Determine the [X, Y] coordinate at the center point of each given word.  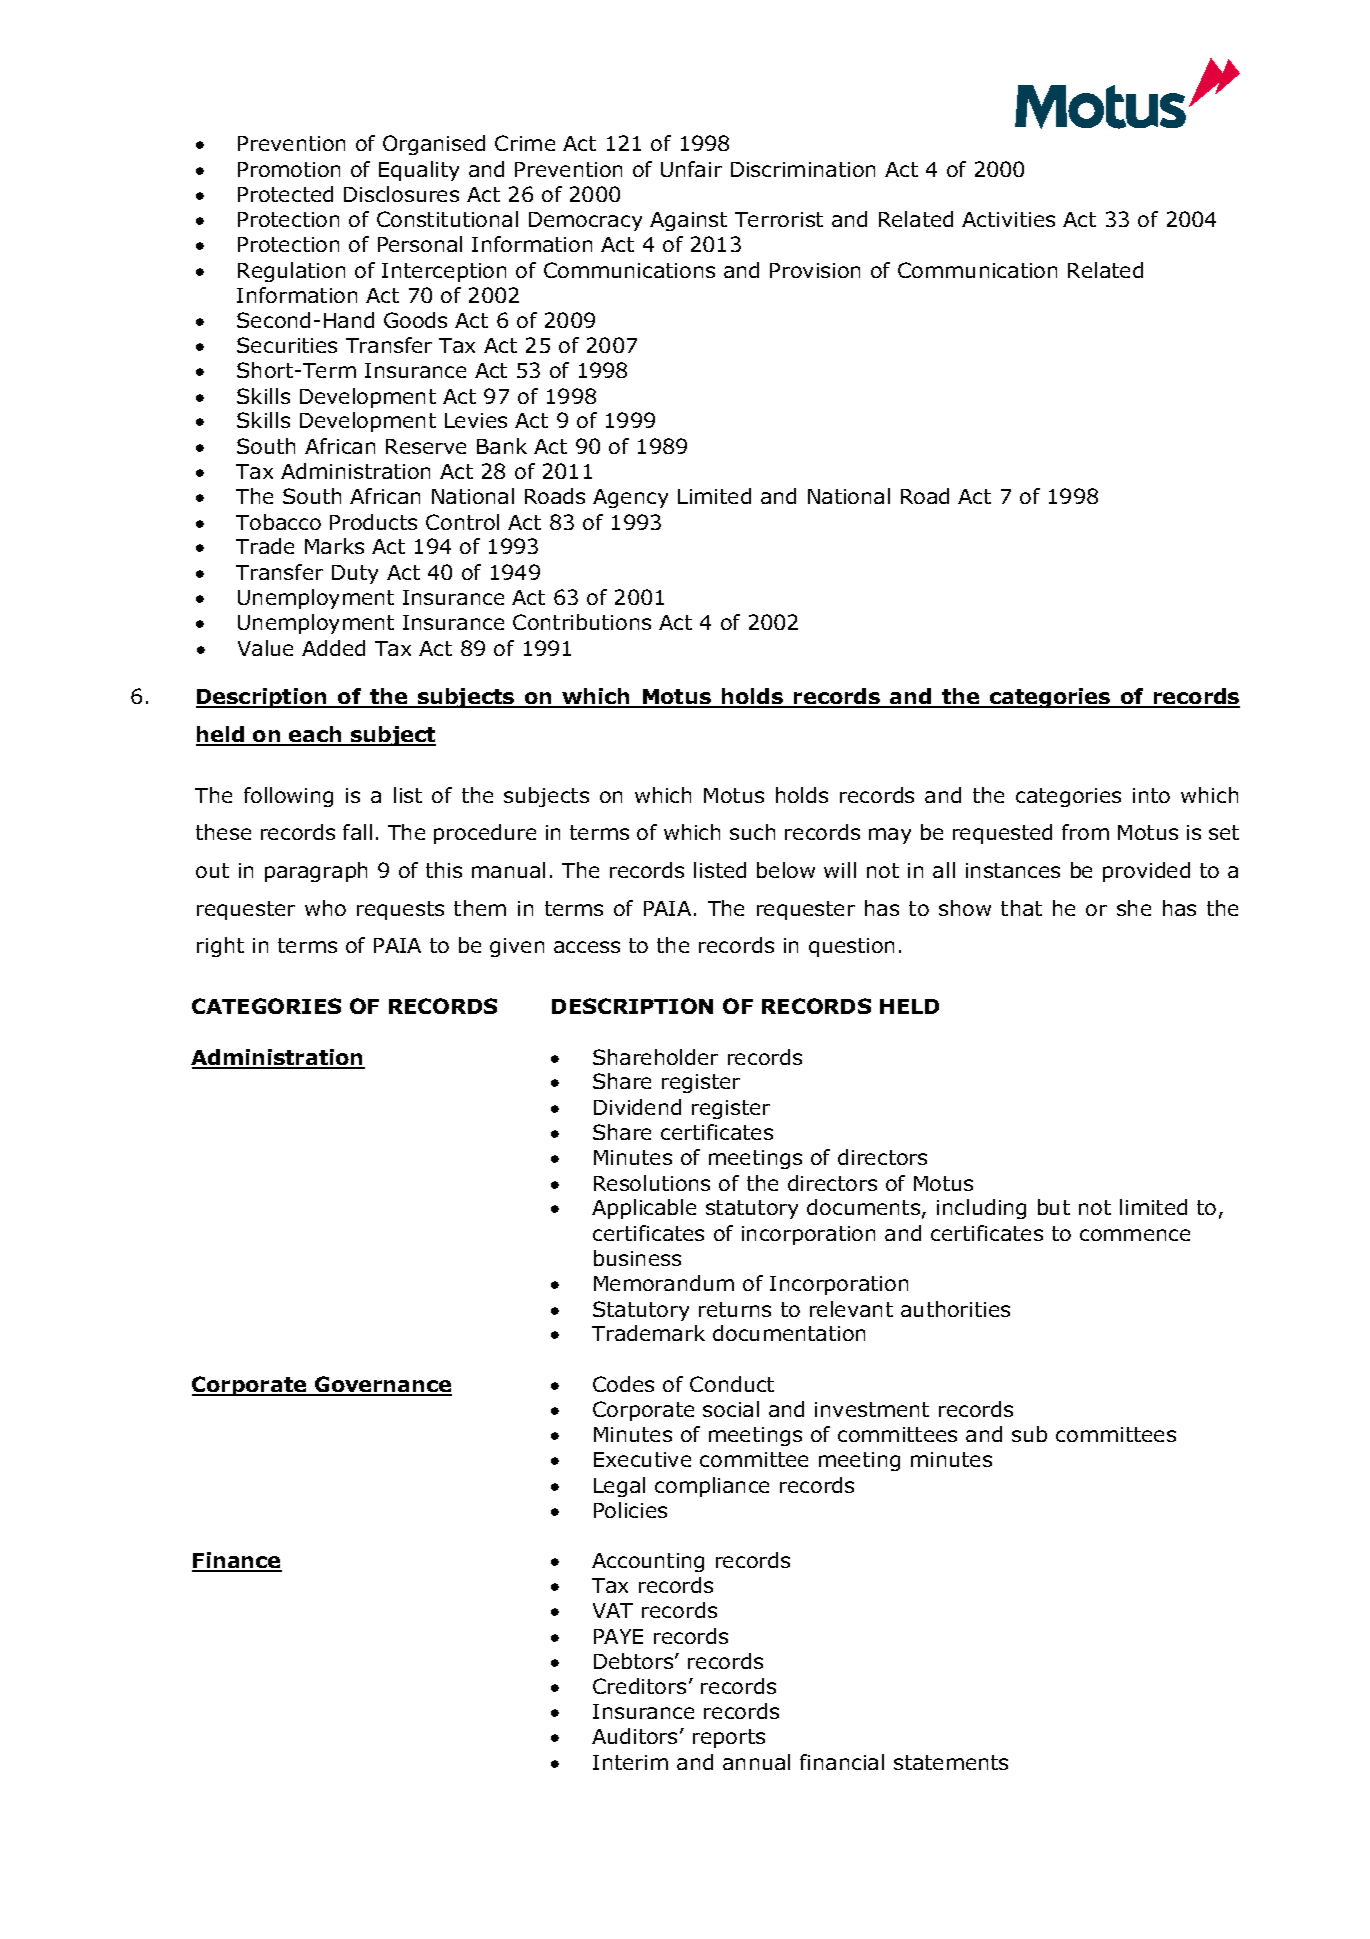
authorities [955, 1309]
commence [1135, 1235]
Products [373, 522]
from [1085, 832]
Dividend [637, 1107]
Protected [285, 194]
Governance [382, 1385]
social [731, 1409]
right [220, 947]
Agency [630, 498]
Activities [1008, 219]
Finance [237, 1561]
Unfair [691, 169]
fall [357, 832]
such [752, 832]
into [1151, 795]
